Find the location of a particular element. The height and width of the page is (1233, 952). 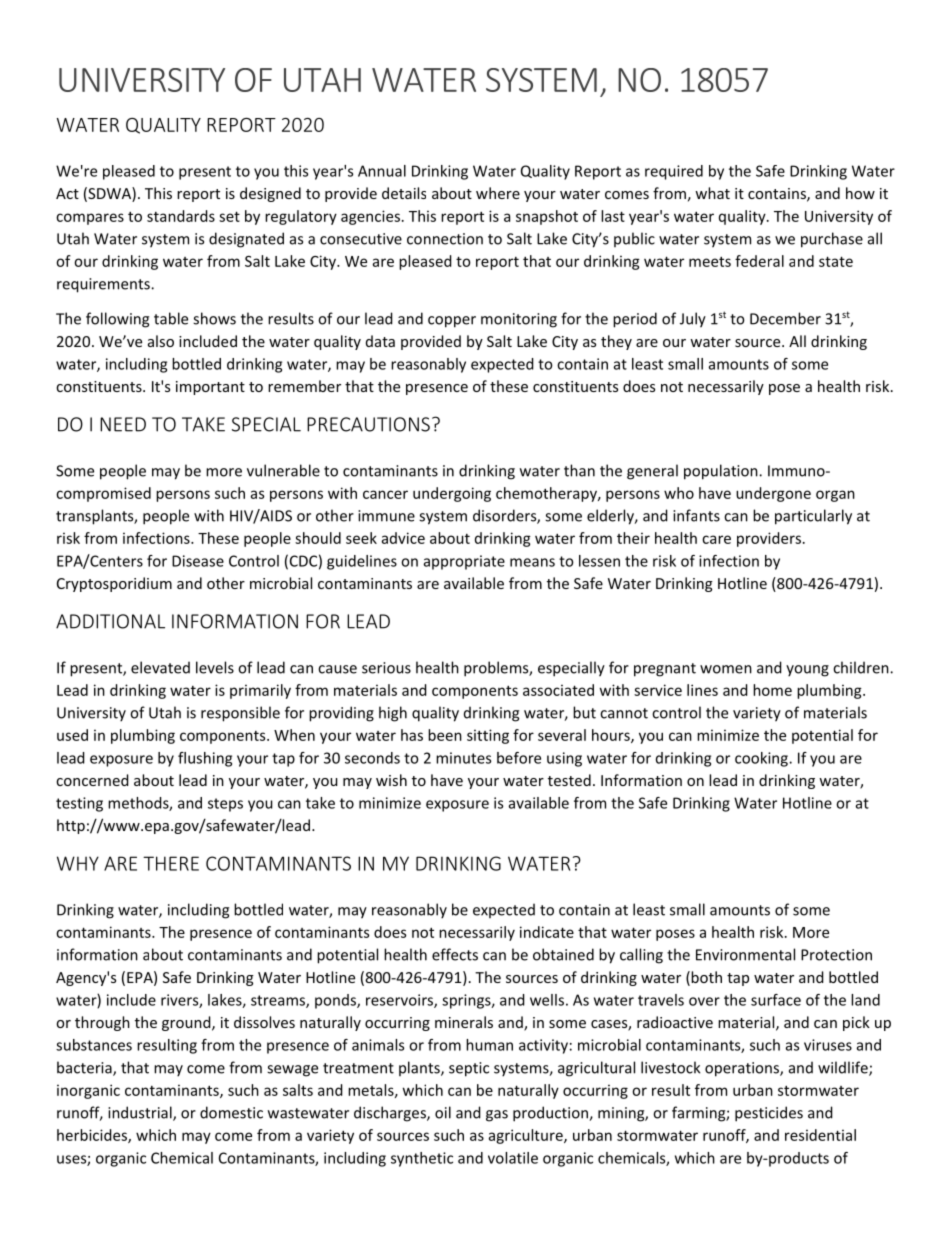

Disease is located at coordinates (198, 561).
